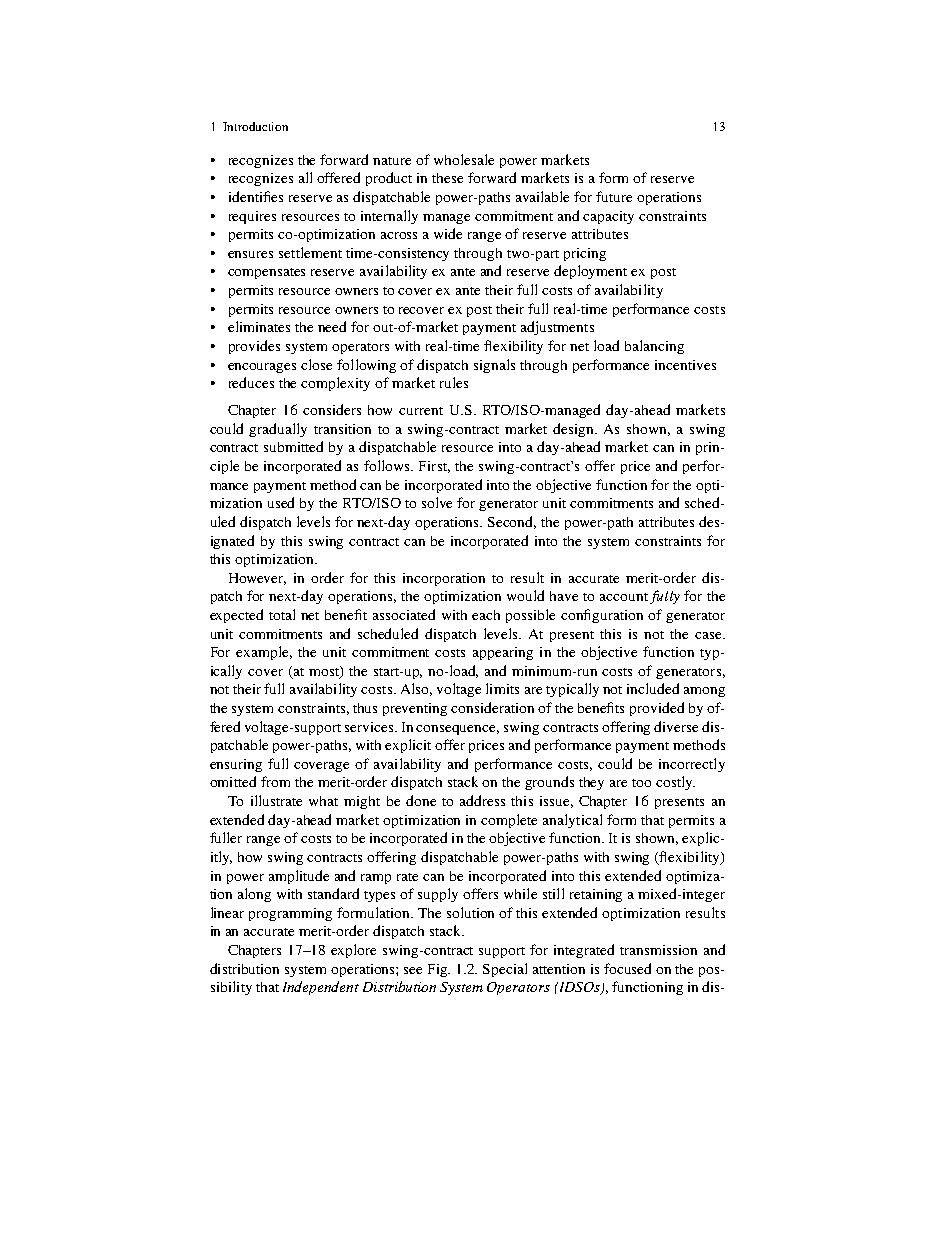 The image size is (952, 1233). What do you see at coordinates (486, 615) in the screenshot?
I see `each` at bounding box center [486, 615].
